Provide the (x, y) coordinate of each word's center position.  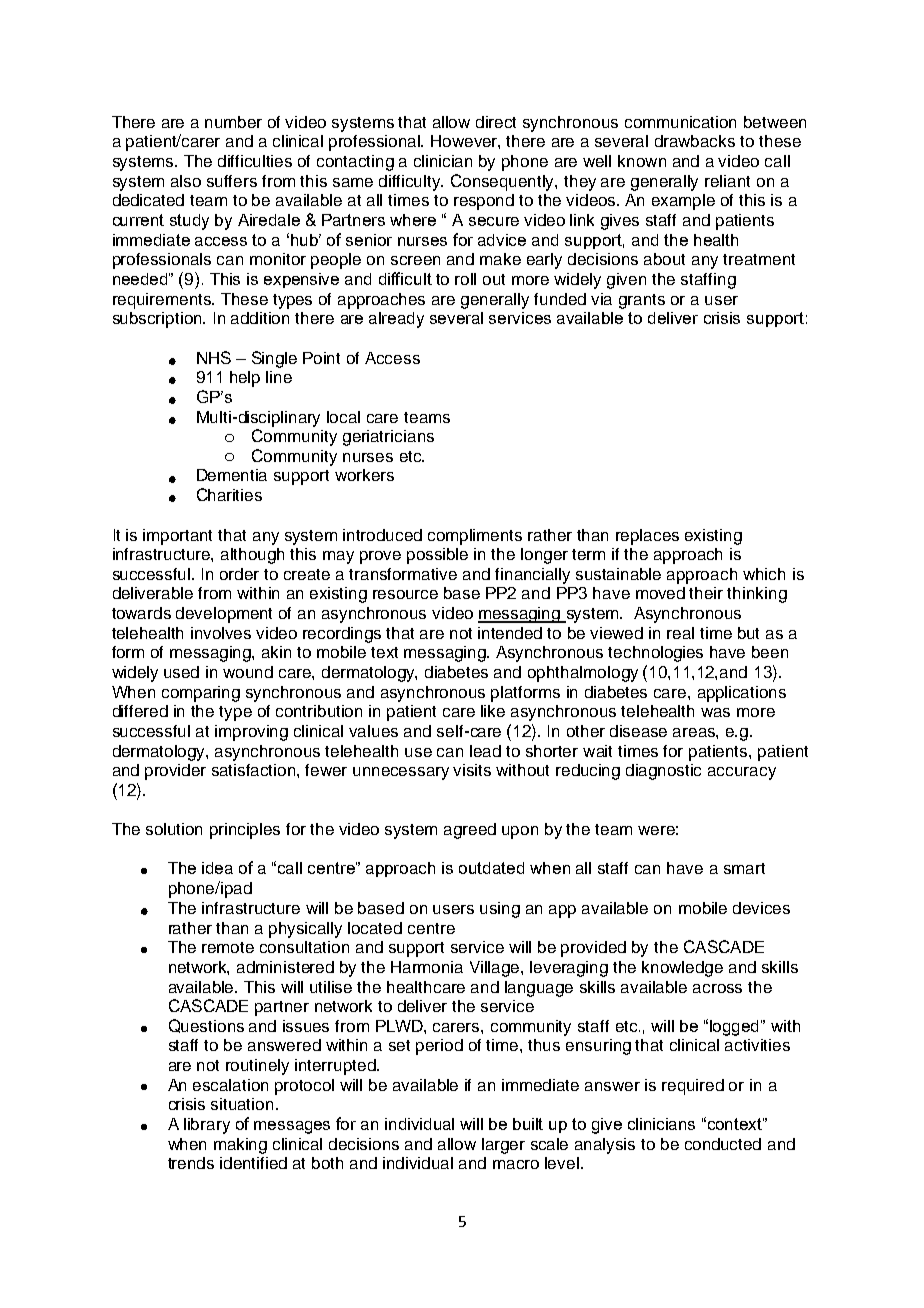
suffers (232, 181)
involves (221, 633)
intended (510, 633)
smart (744, 868)
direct (496, 122)
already (396, 320)
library (207, 1126)
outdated (491, 868)
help (245, 379)
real (680, 633)
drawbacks (695, 141)
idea (217, 868)
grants (642, 301)
